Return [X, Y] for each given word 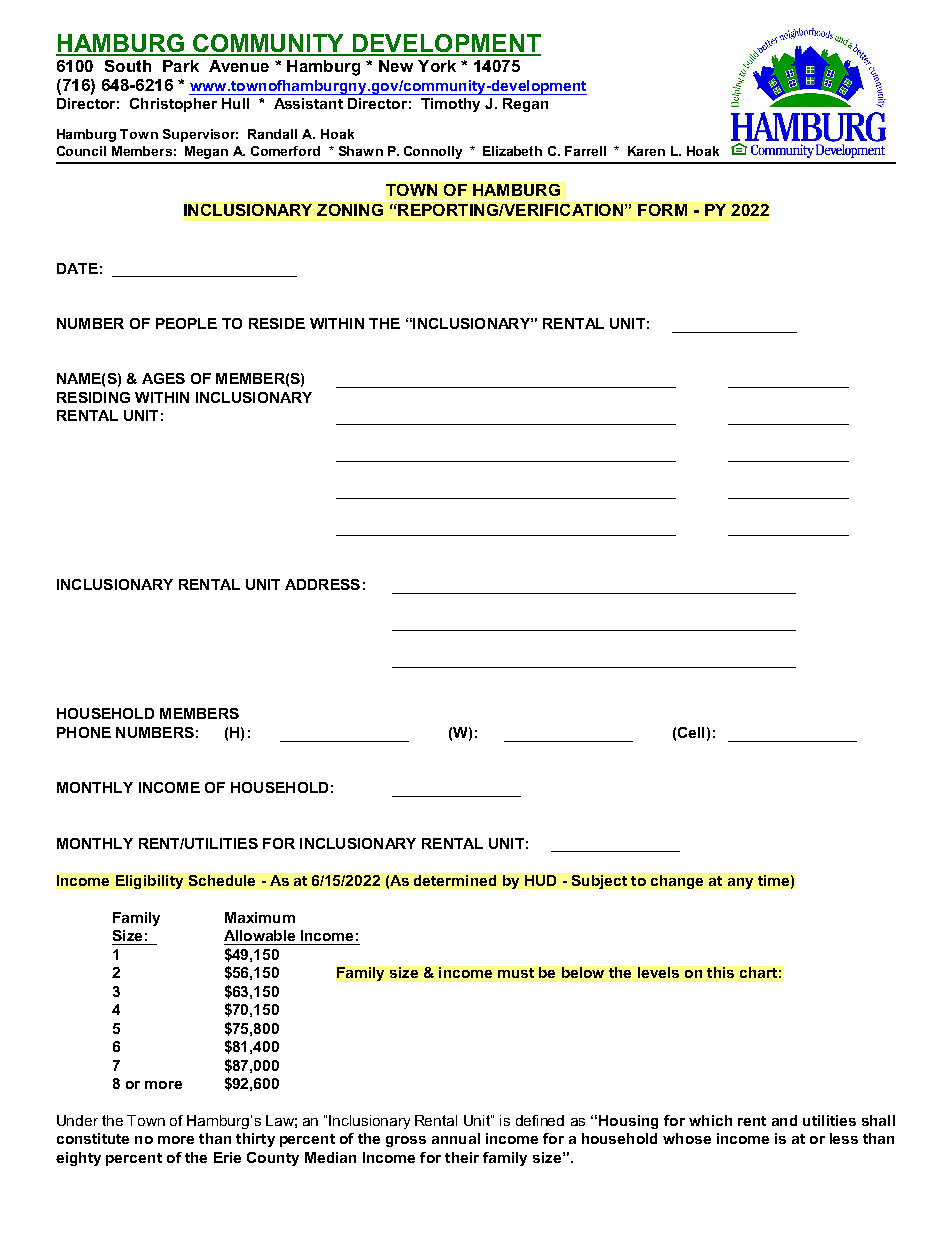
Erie [227, 1157]
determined [455, 880]
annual [456, 1138]
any [740, 883]
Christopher [173, 105]
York [437, 66]
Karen [646, 151]
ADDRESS [322, 584]
